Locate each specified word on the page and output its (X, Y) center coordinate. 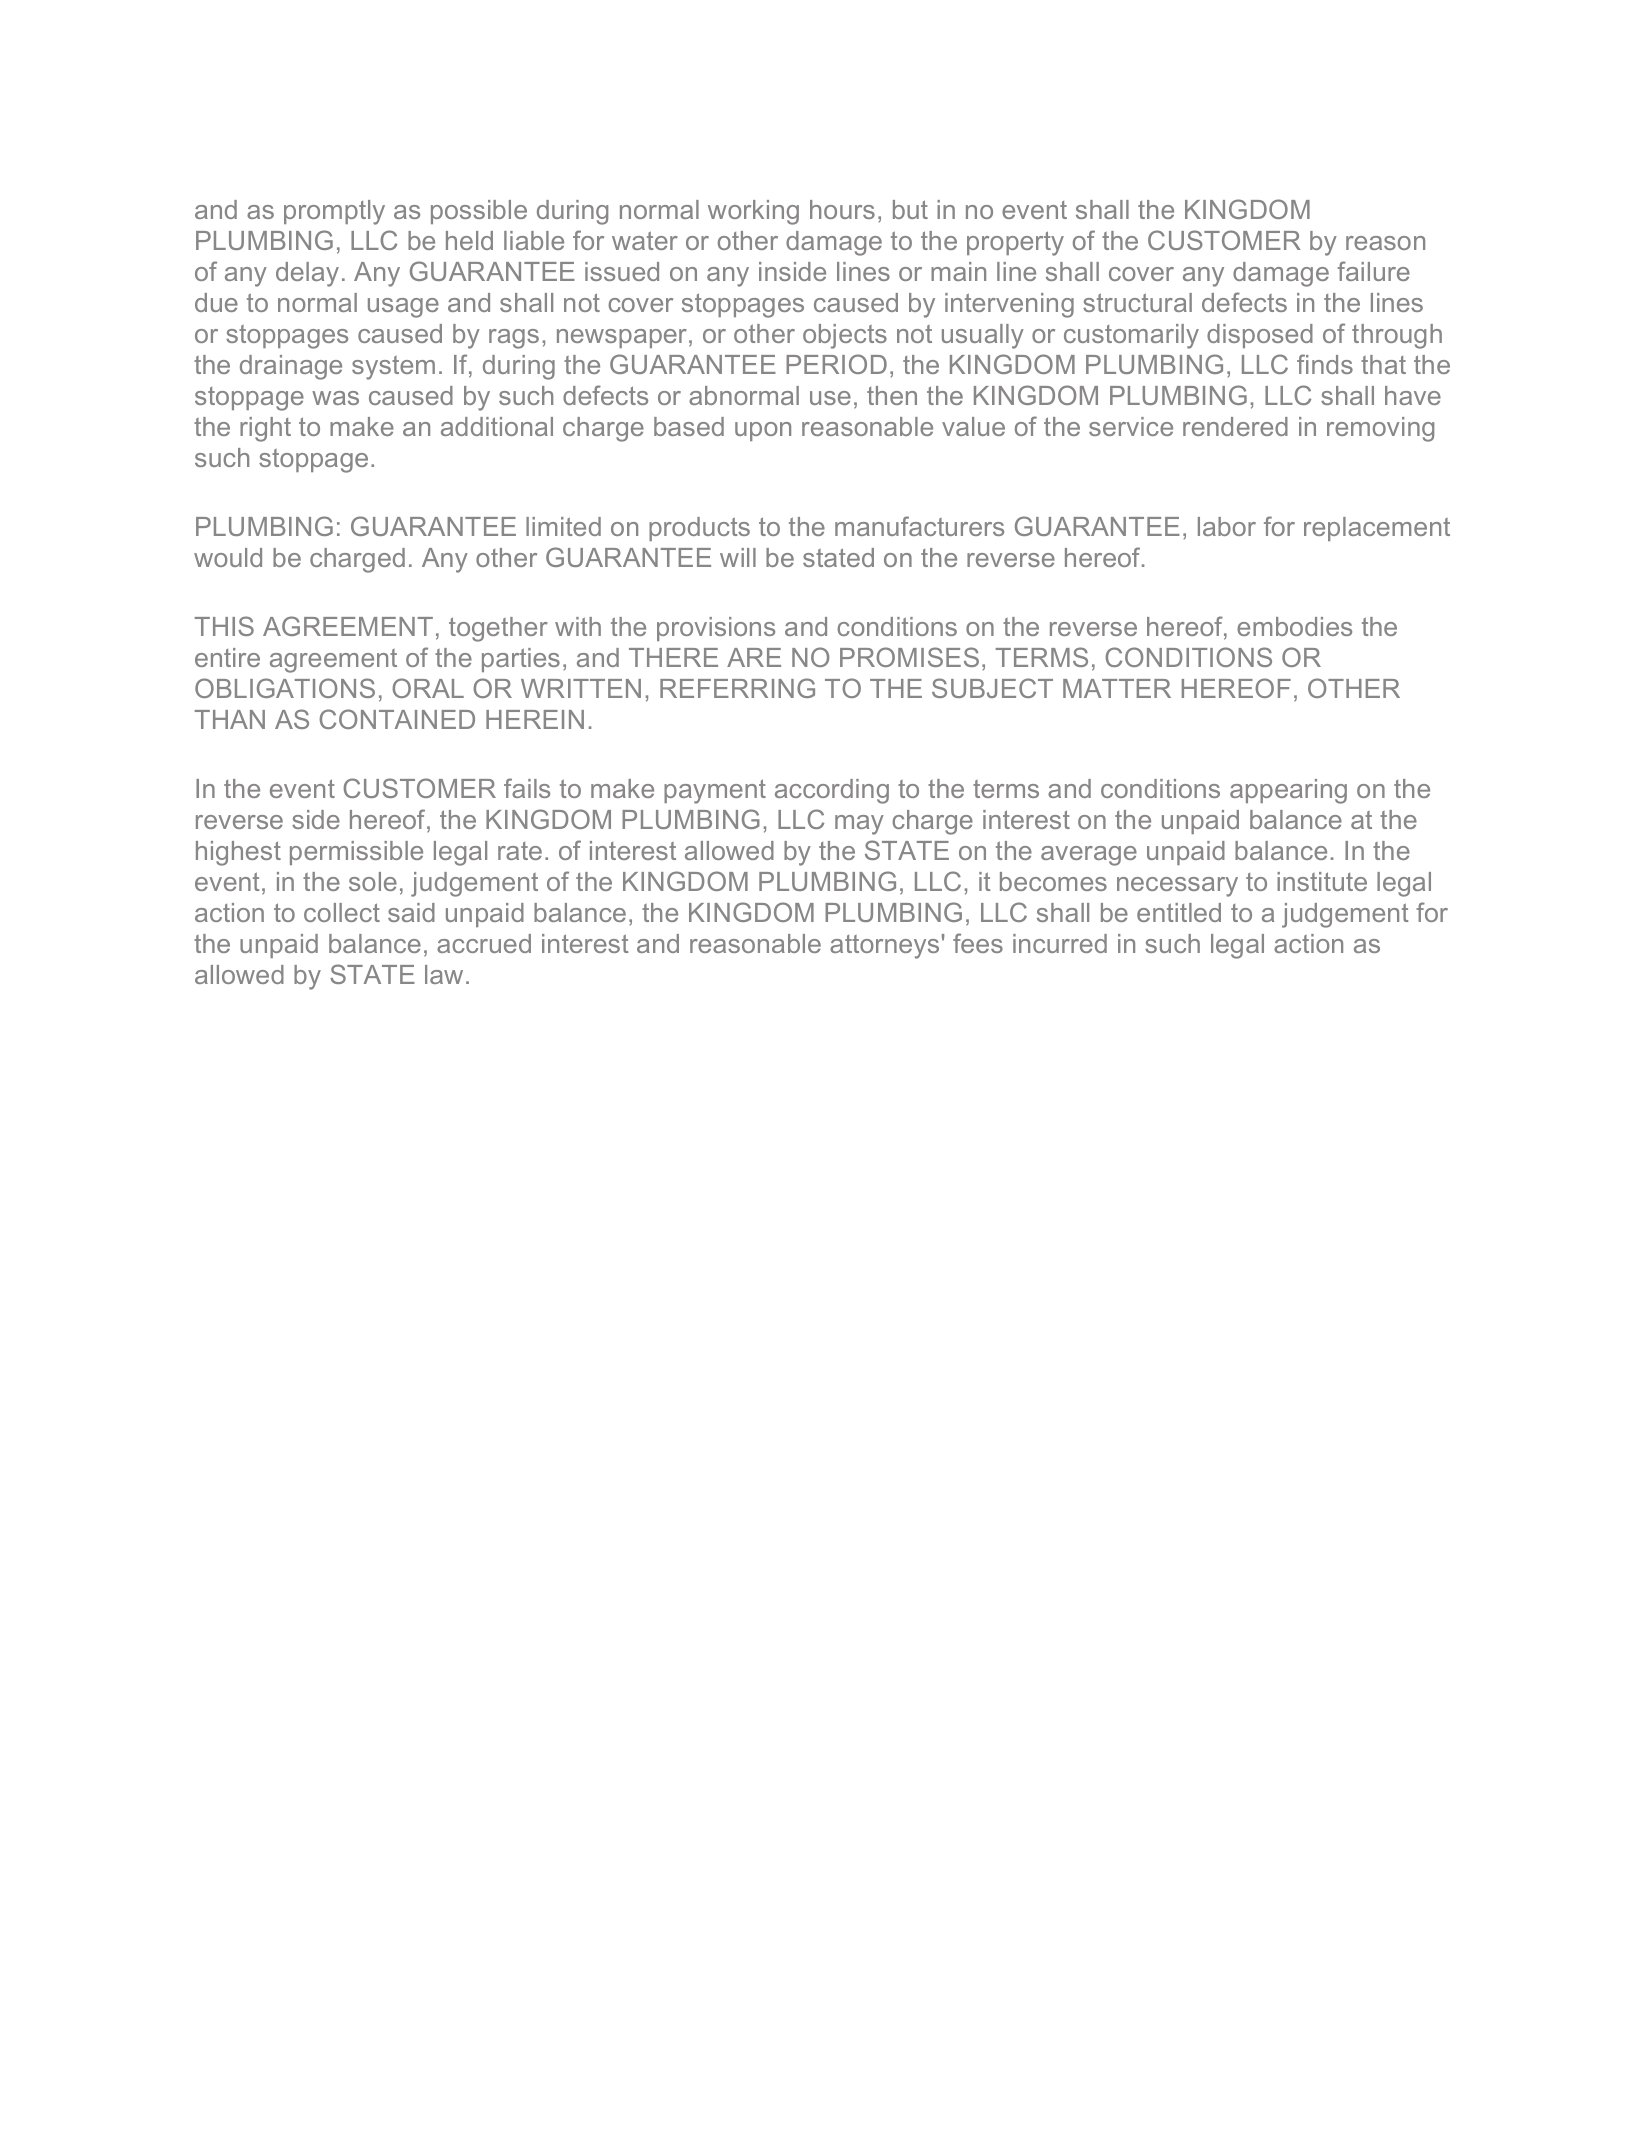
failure (1373, 271)
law (444, 974)
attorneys (884, 947)
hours (842, 209)
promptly (334, 212)
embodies (1294, 626)
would (228, 557)
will (738, 557)
